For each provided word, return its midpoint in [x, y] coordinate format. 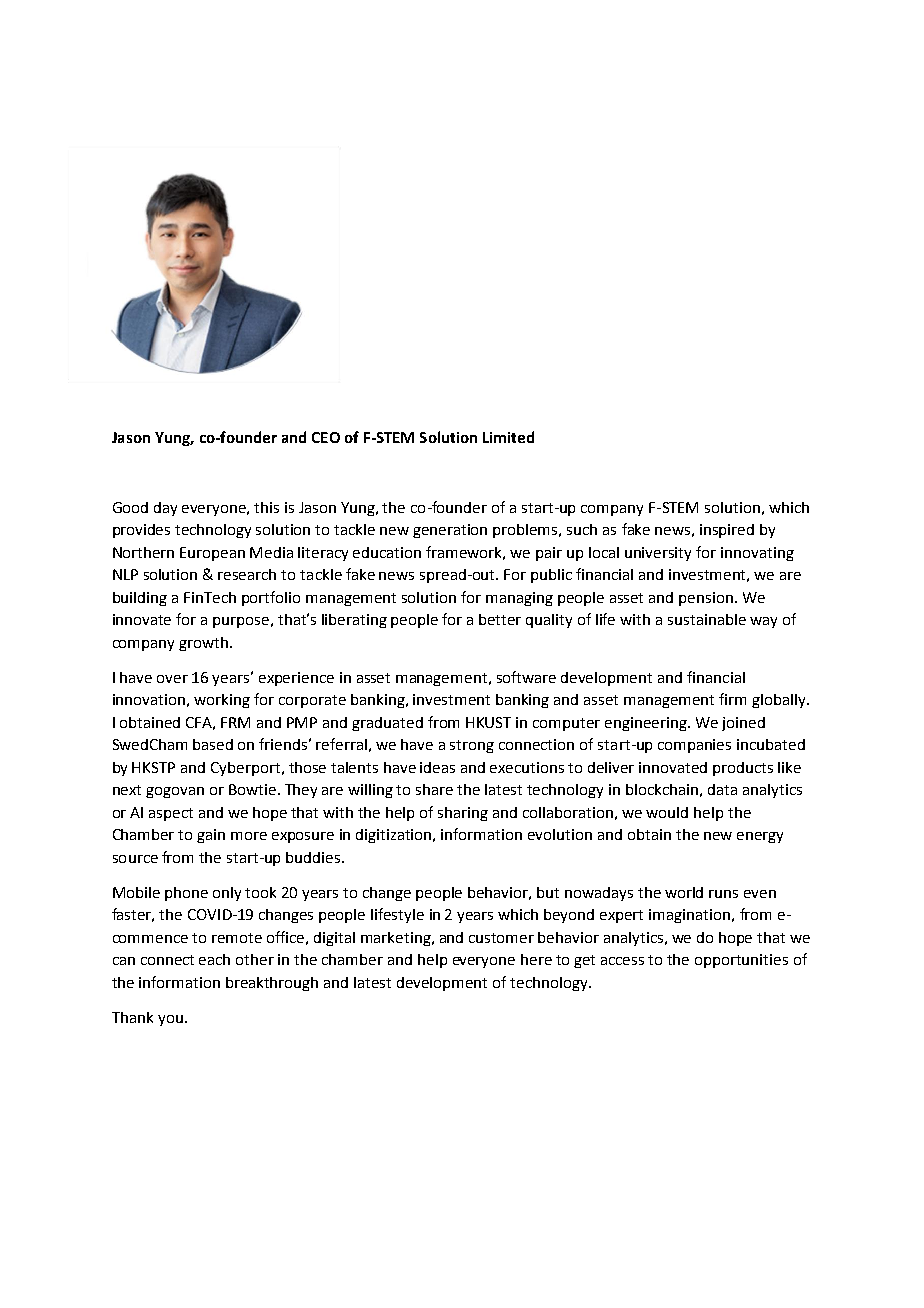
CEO [326, 437]
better [500, 619]
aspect [171, 814]
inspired [727, 531]
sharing [463, 814]
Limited [508, 437]
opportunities [741, 961]
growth [205, 644]
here [536, 959]
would [667, 812]
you [170, 1020]
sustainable [707, 619]
